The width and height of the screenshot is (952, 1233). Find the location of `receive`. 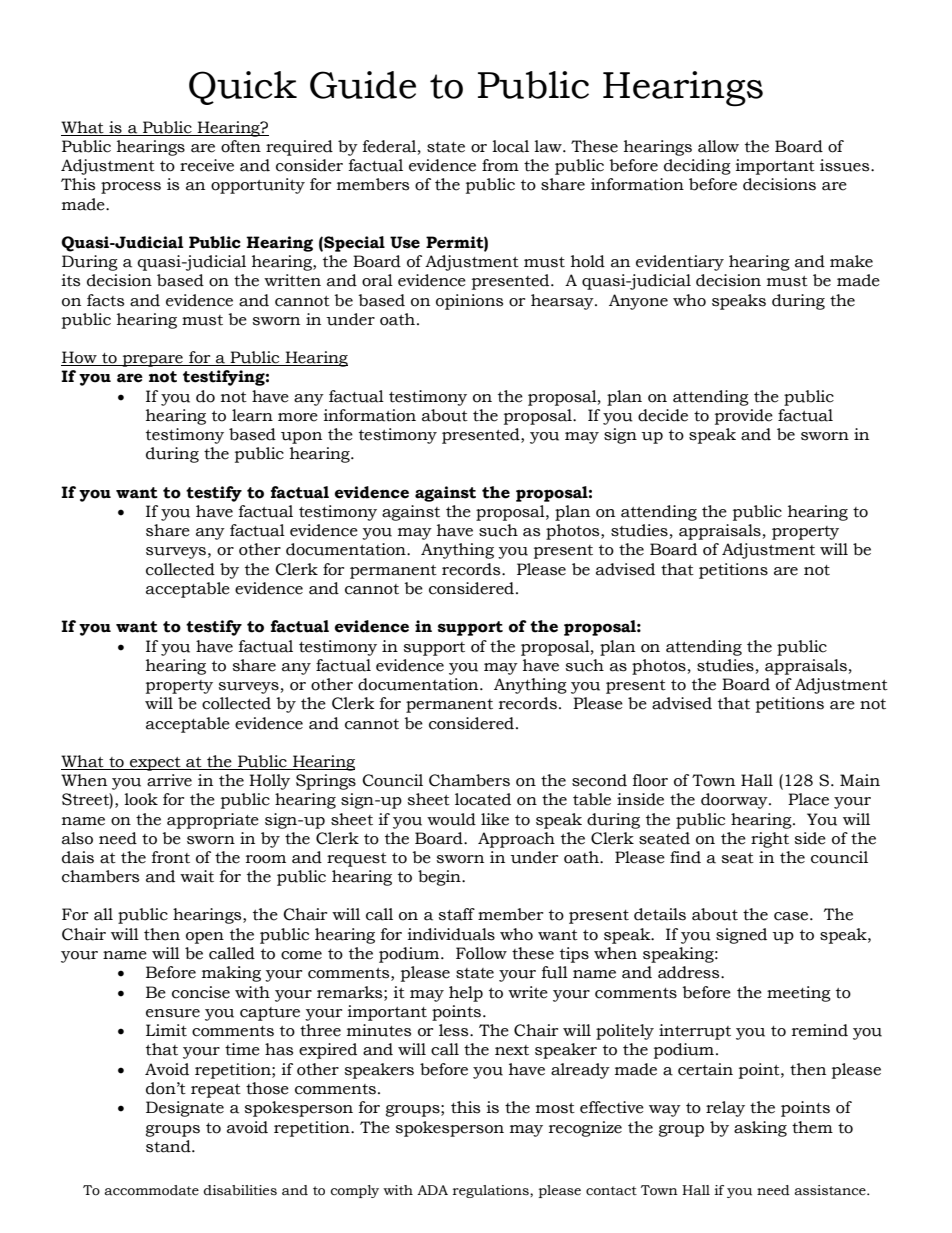

receive is located at coordinates (207, 165).
